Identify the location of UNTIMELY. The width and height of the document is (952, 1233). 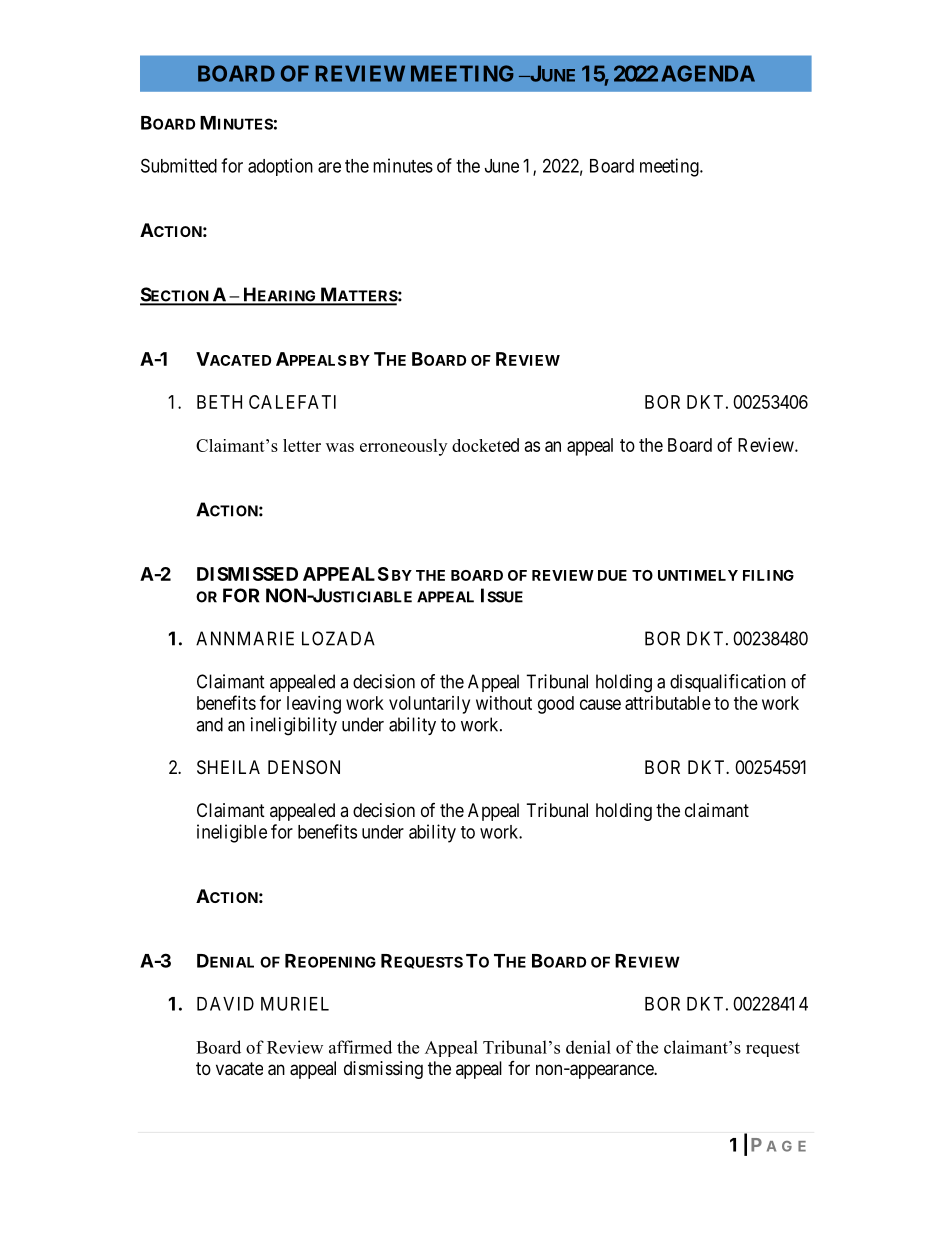
(698, 575).
